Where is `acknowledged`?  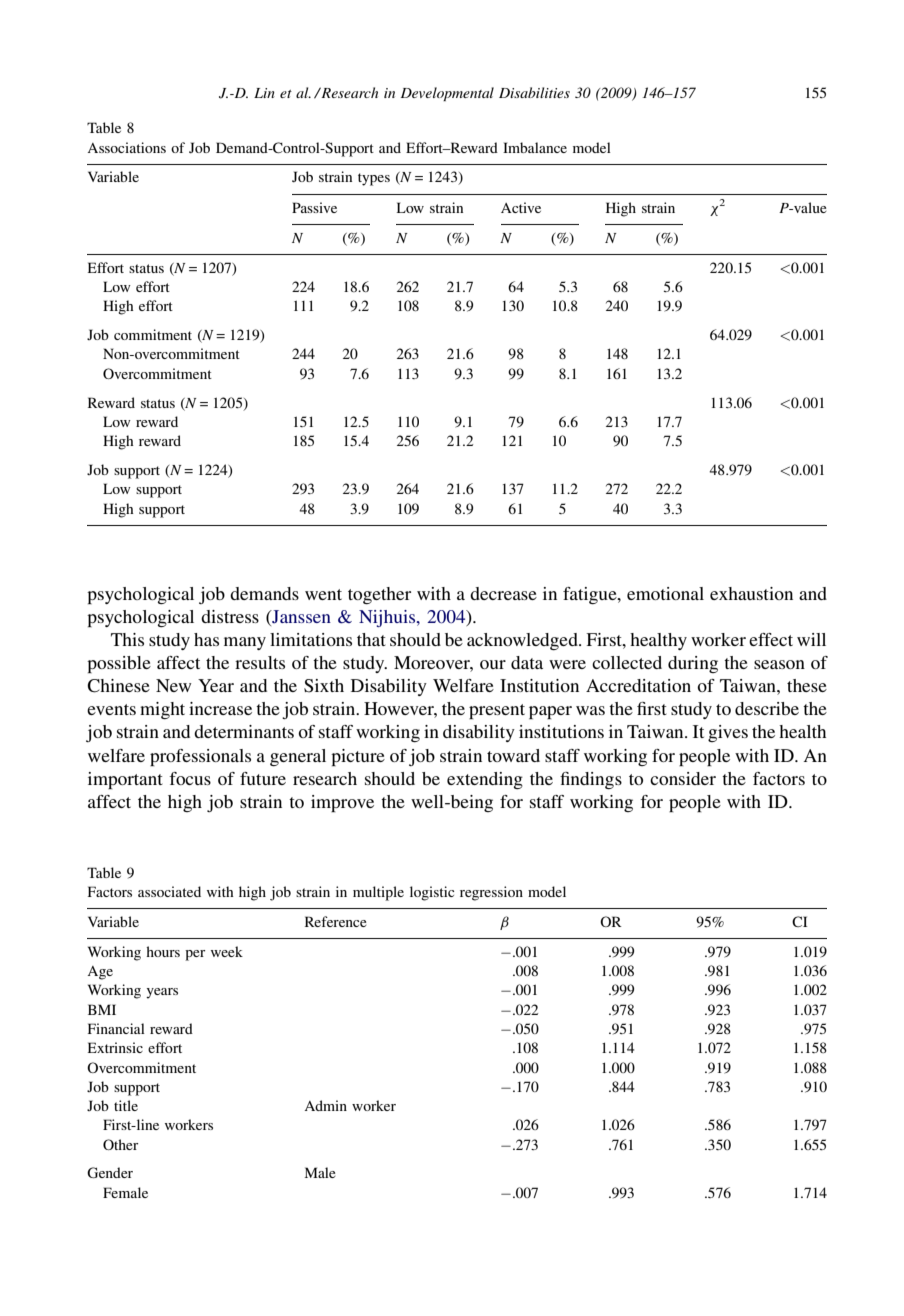 acknowledged is located at coordinates (523, 641).
